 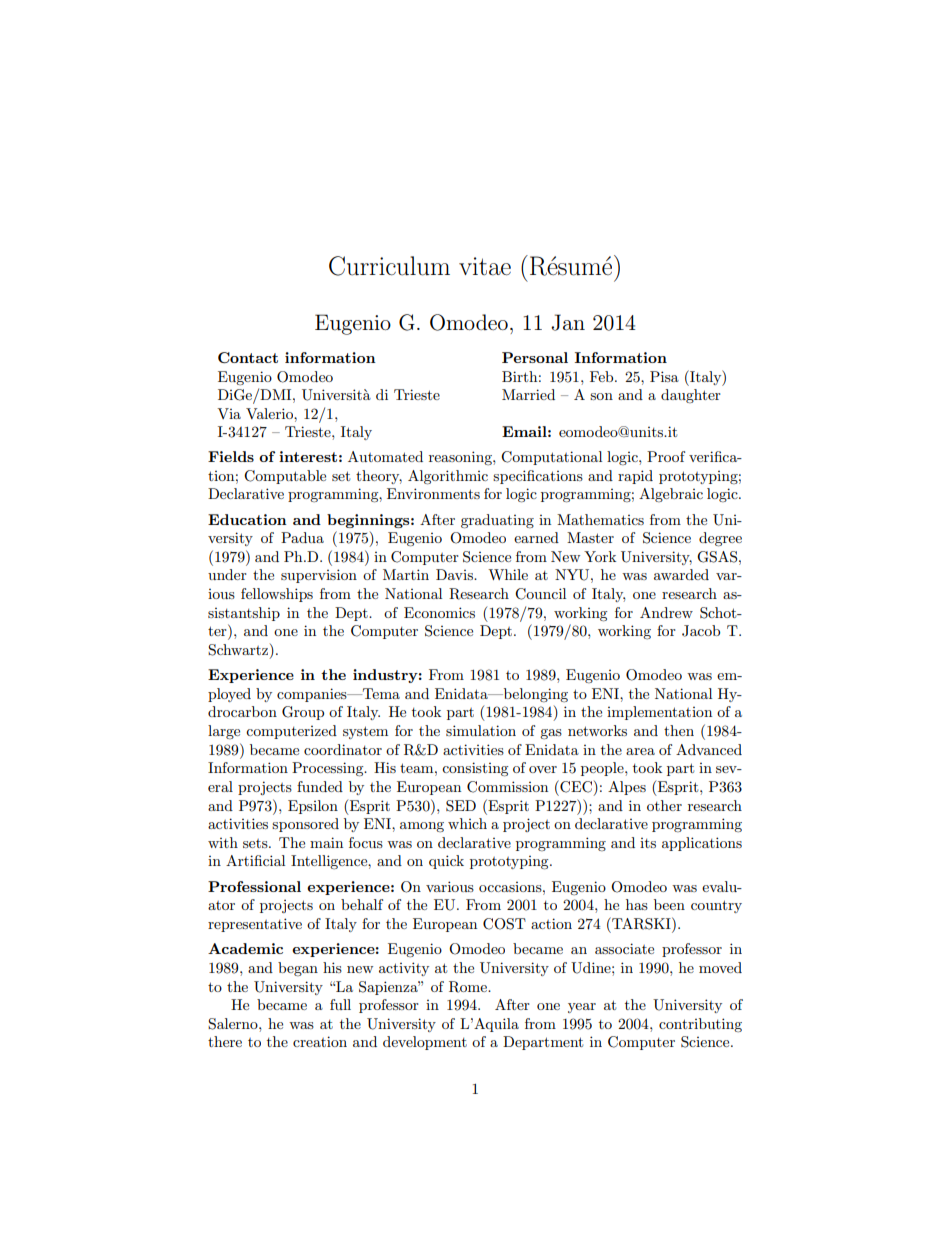 What do you see at coordinates (568, 322) in the screenshot?
I see `Jan` at bounding box center [568, 322].
